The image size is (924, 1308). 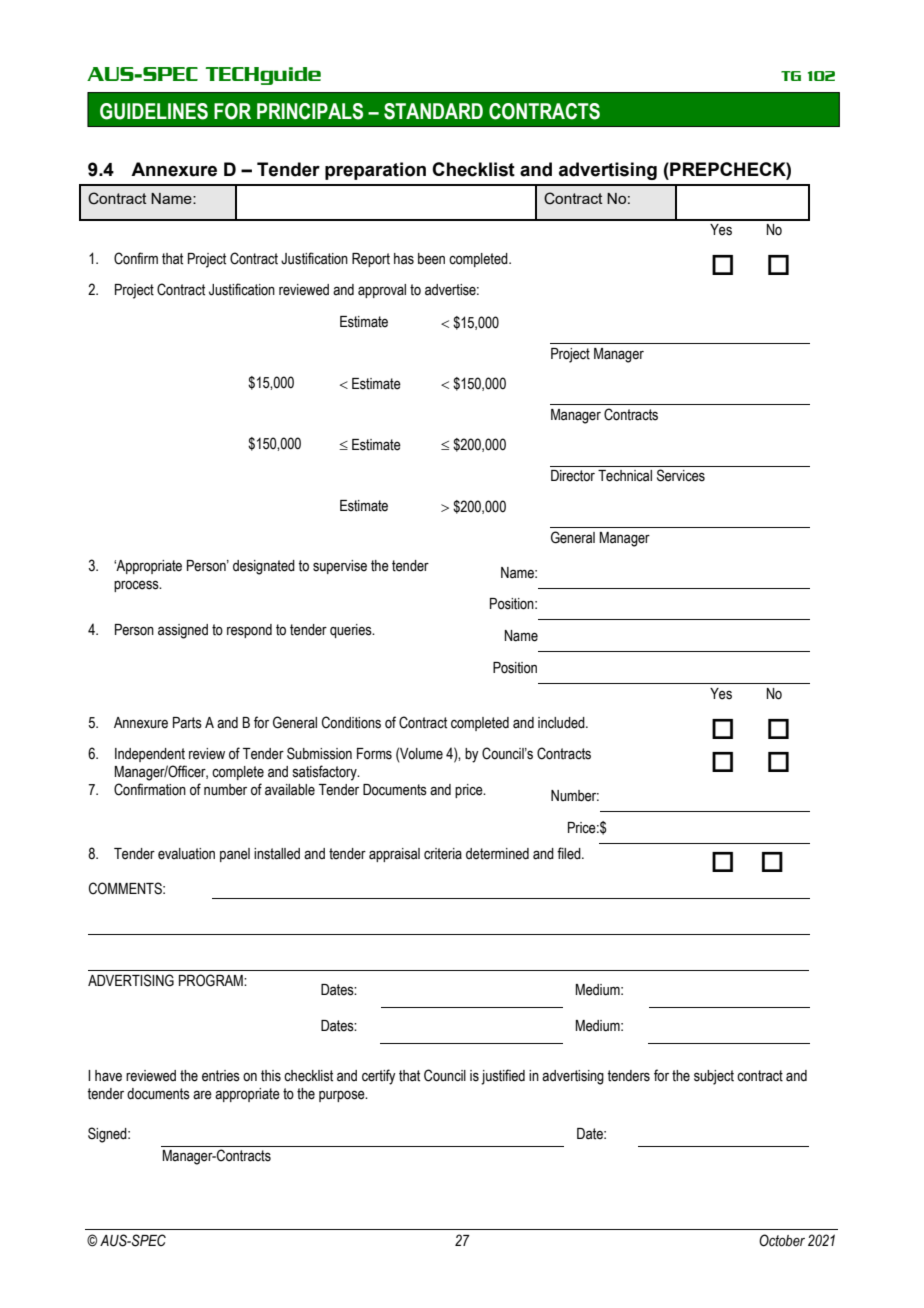 What do you see at coordinates (264, 567) in the image?
I see `designated` at bounding box center [264, 567].
